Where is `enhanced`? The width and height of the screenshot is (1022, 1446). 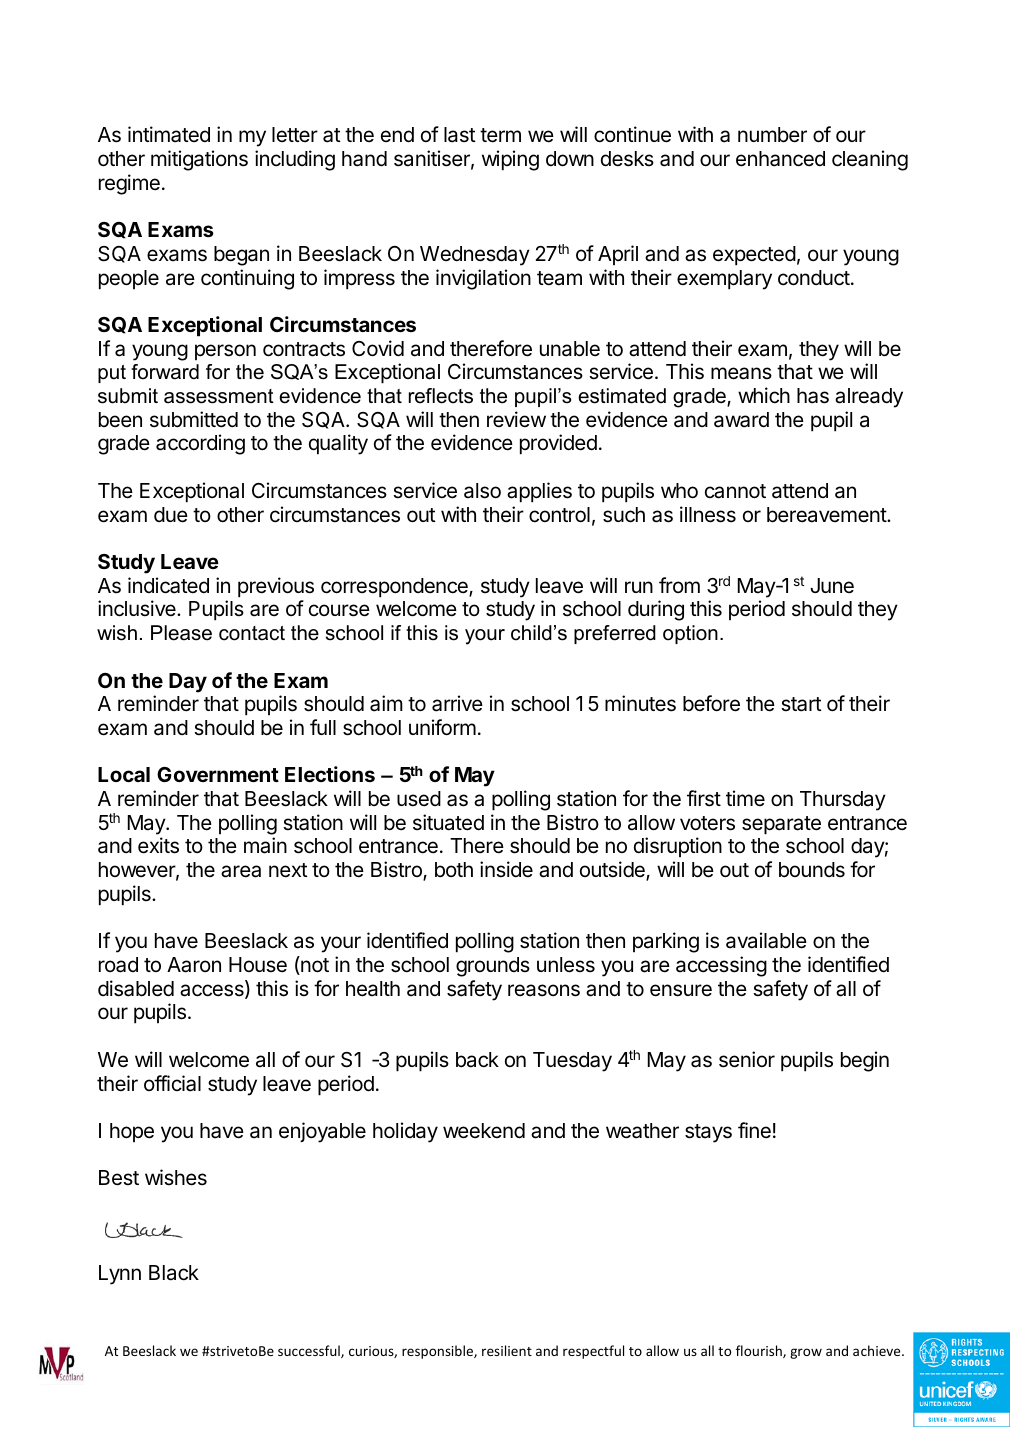 enhanced is located at coordinates (780, 159).
